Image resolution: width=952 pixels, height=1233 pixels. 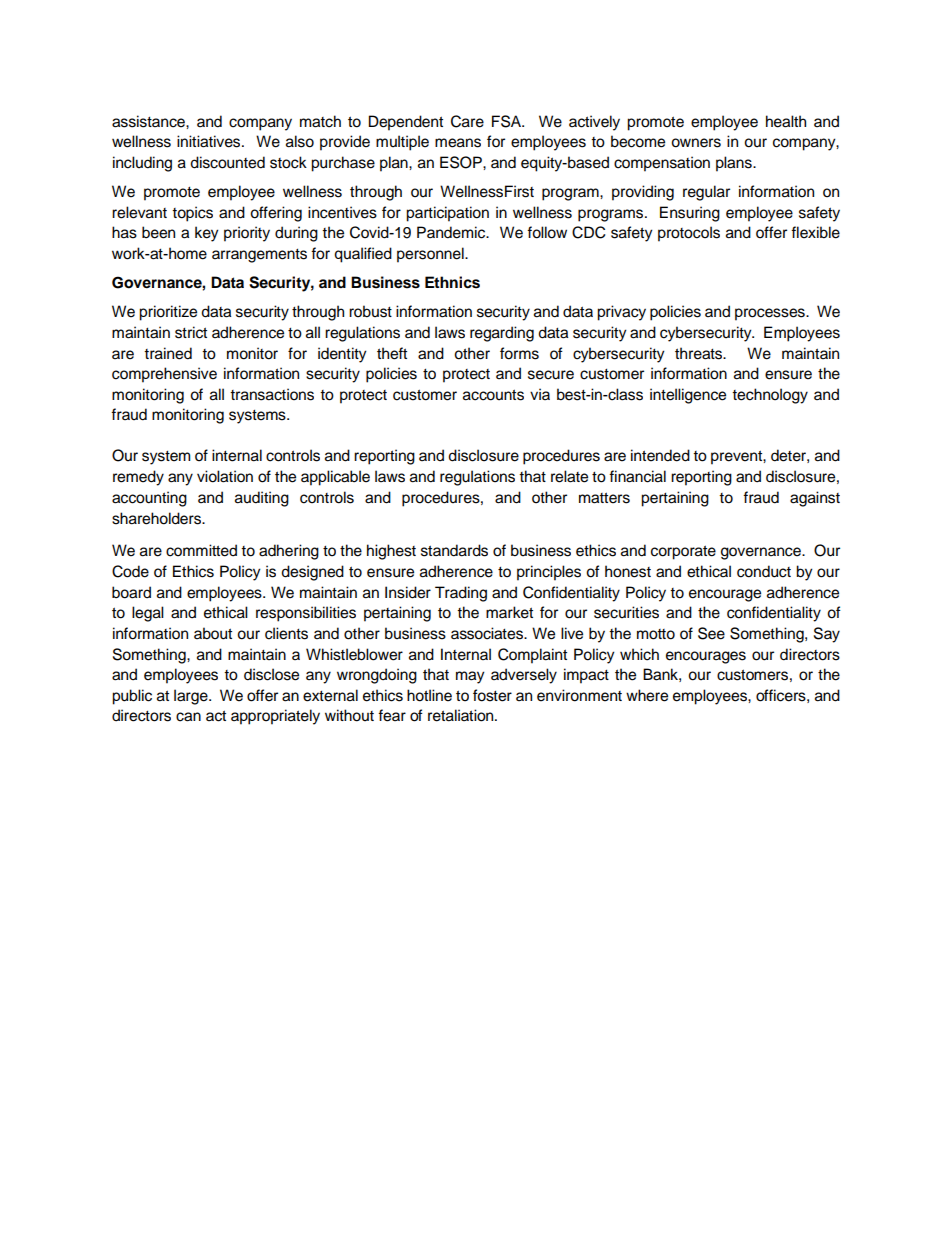 What do you see at coordinates (259, 256) in the page?
I see `arrangements` at bounding box center [259, 256].
